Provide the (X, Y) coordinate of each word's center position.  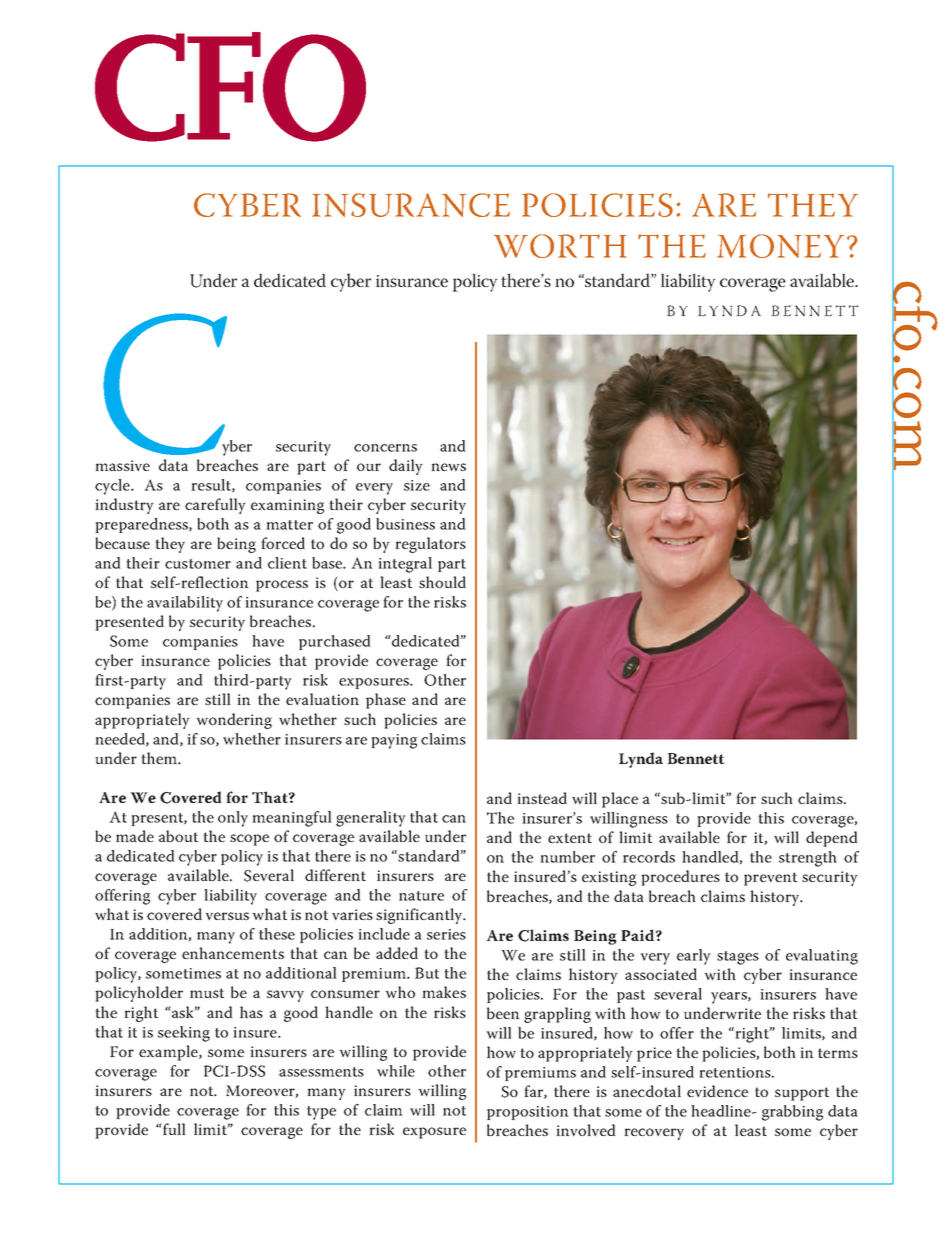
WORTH (560, 246)
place (620, 800)
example (169, 1053)
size (417, 485)
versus (227, 916)
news (448, 467)
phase (386, 701)
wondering (234, 721)
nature (421, 896)
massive (122, 465)
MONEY (780, 246)
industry (124, 506)
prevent (770, 879)
